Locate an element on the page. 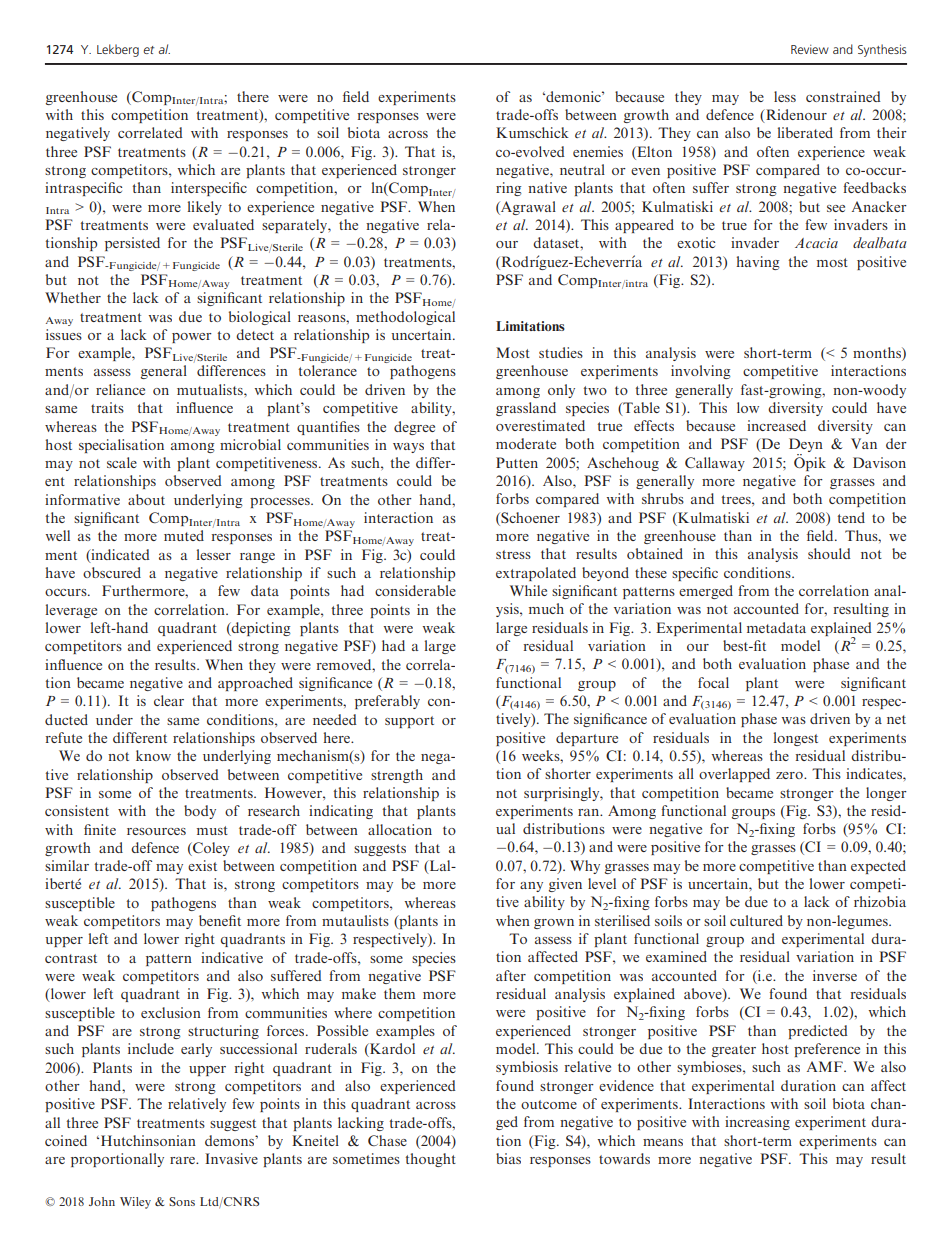 This image has width=952, height=1251. likely is located at coordinates (205, 208).
